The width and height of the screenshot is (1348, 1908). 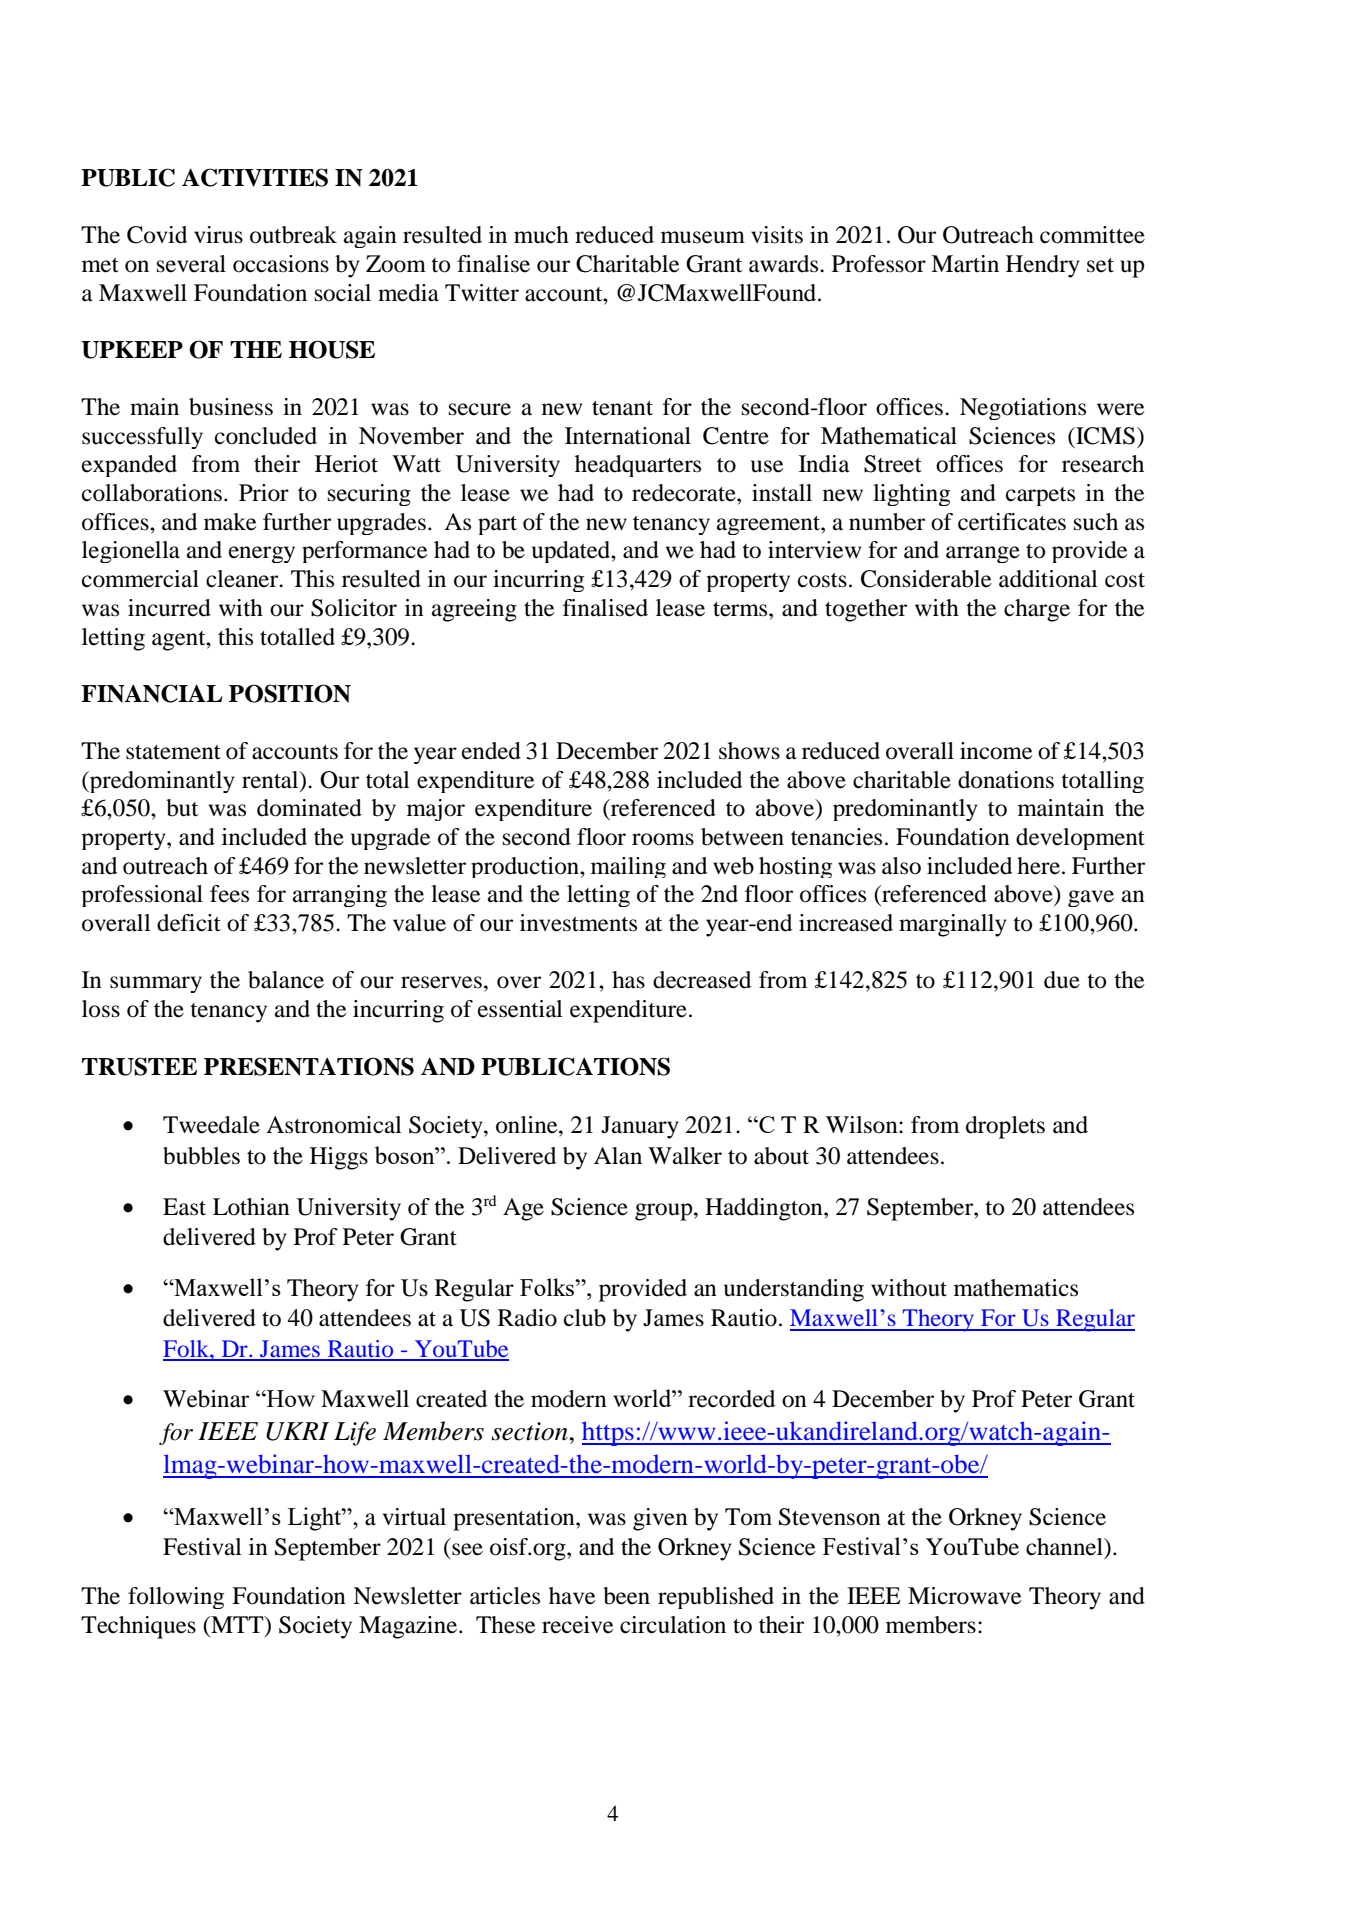 I want to click on Microwave, so click(x=965, y=1596).
